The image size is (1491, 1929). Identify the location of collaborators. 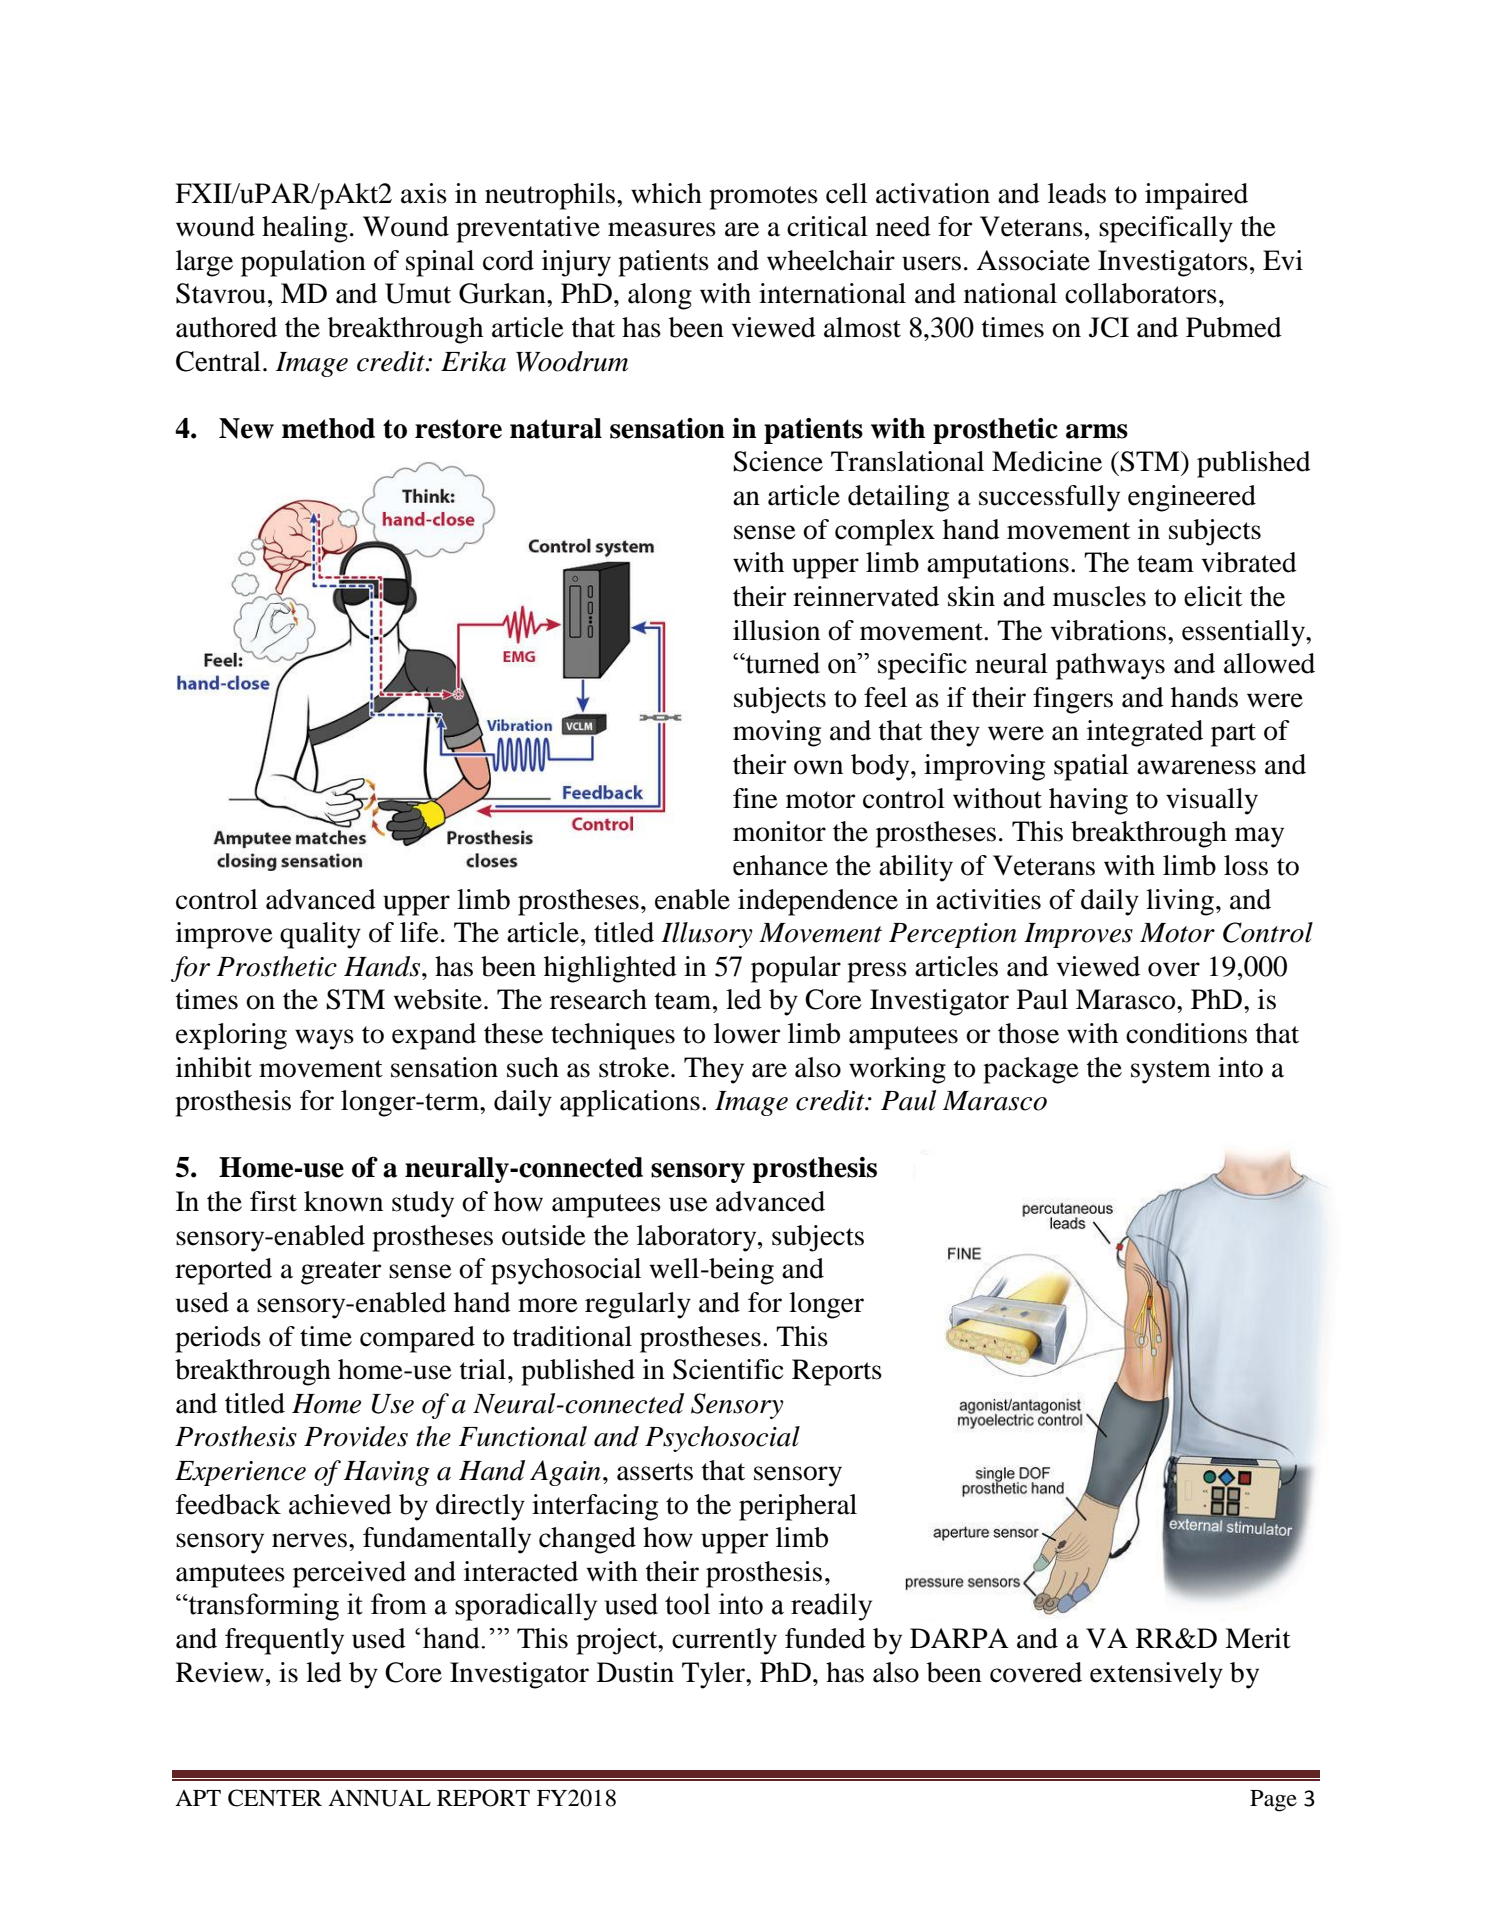
(1141, 293).
